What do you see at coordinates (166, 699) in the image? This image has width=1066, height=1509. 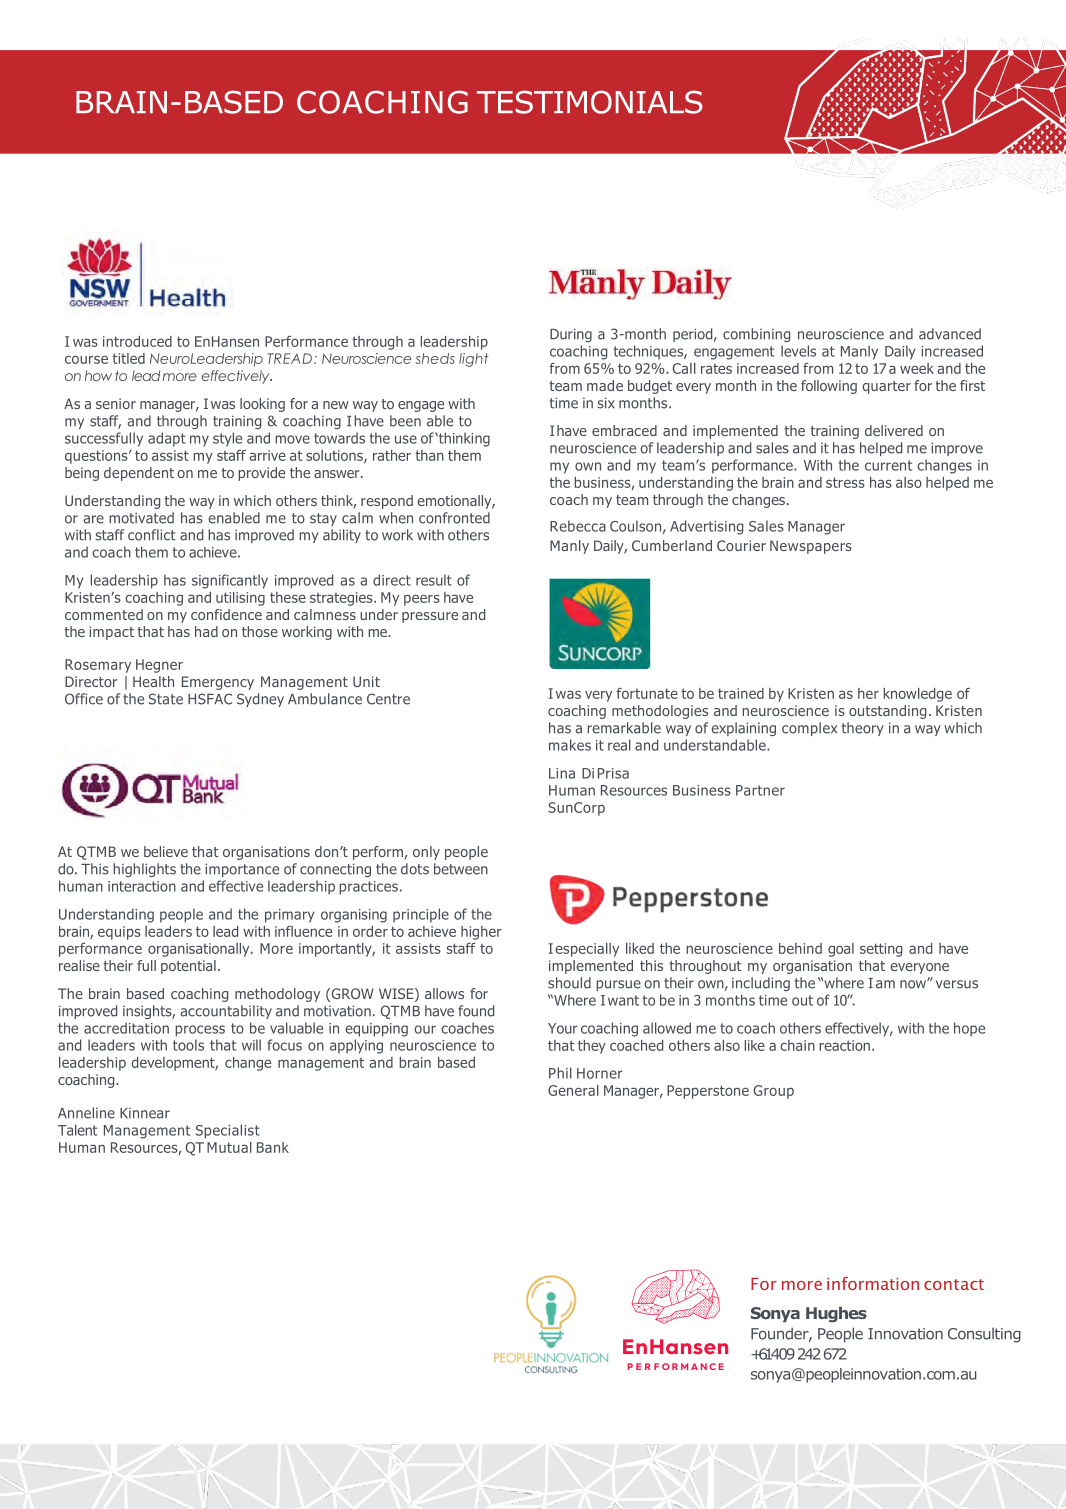 I see `State` at bounding box center [166, 699].
